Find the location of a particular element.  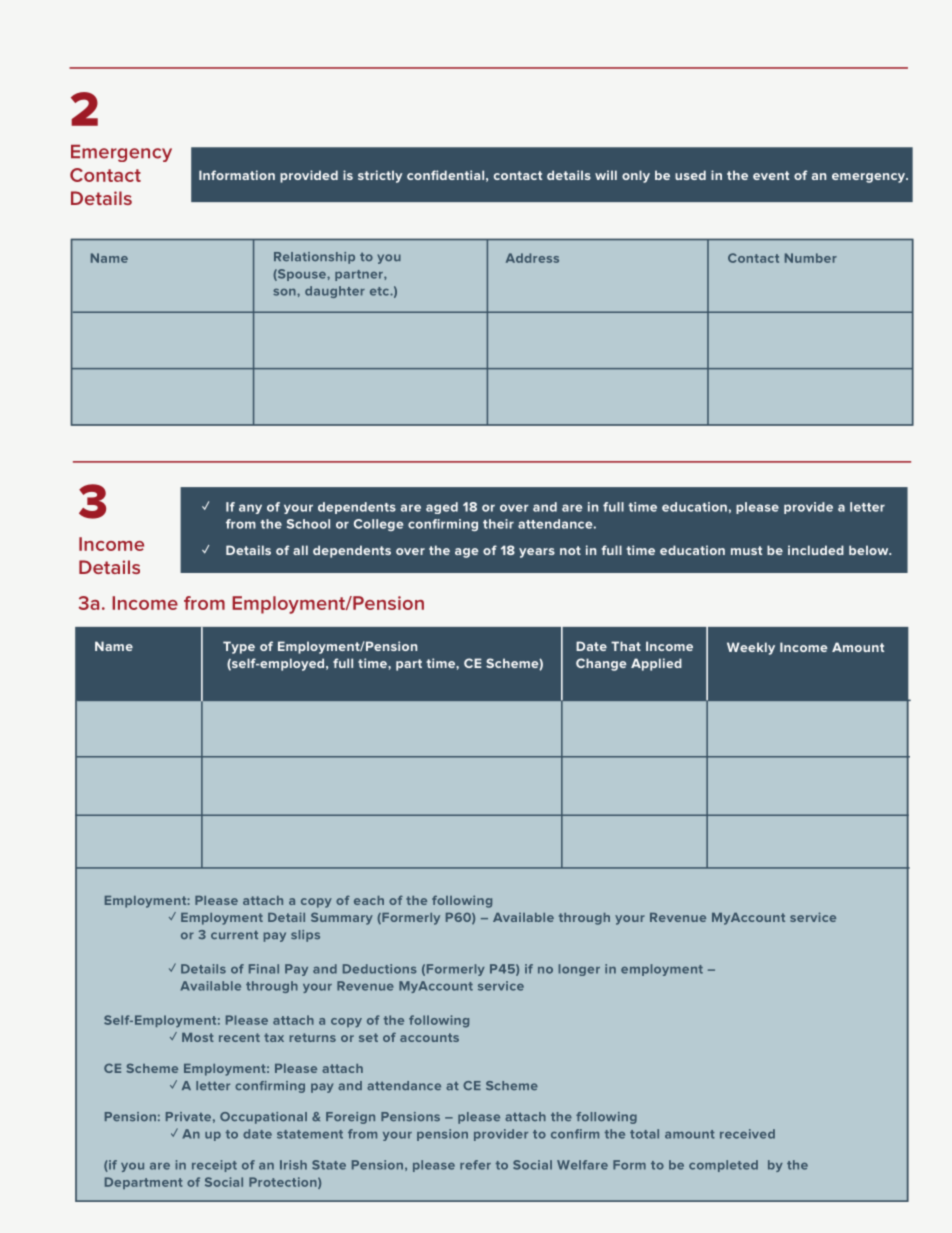

Weekly is located at coordinates (751, 648).
